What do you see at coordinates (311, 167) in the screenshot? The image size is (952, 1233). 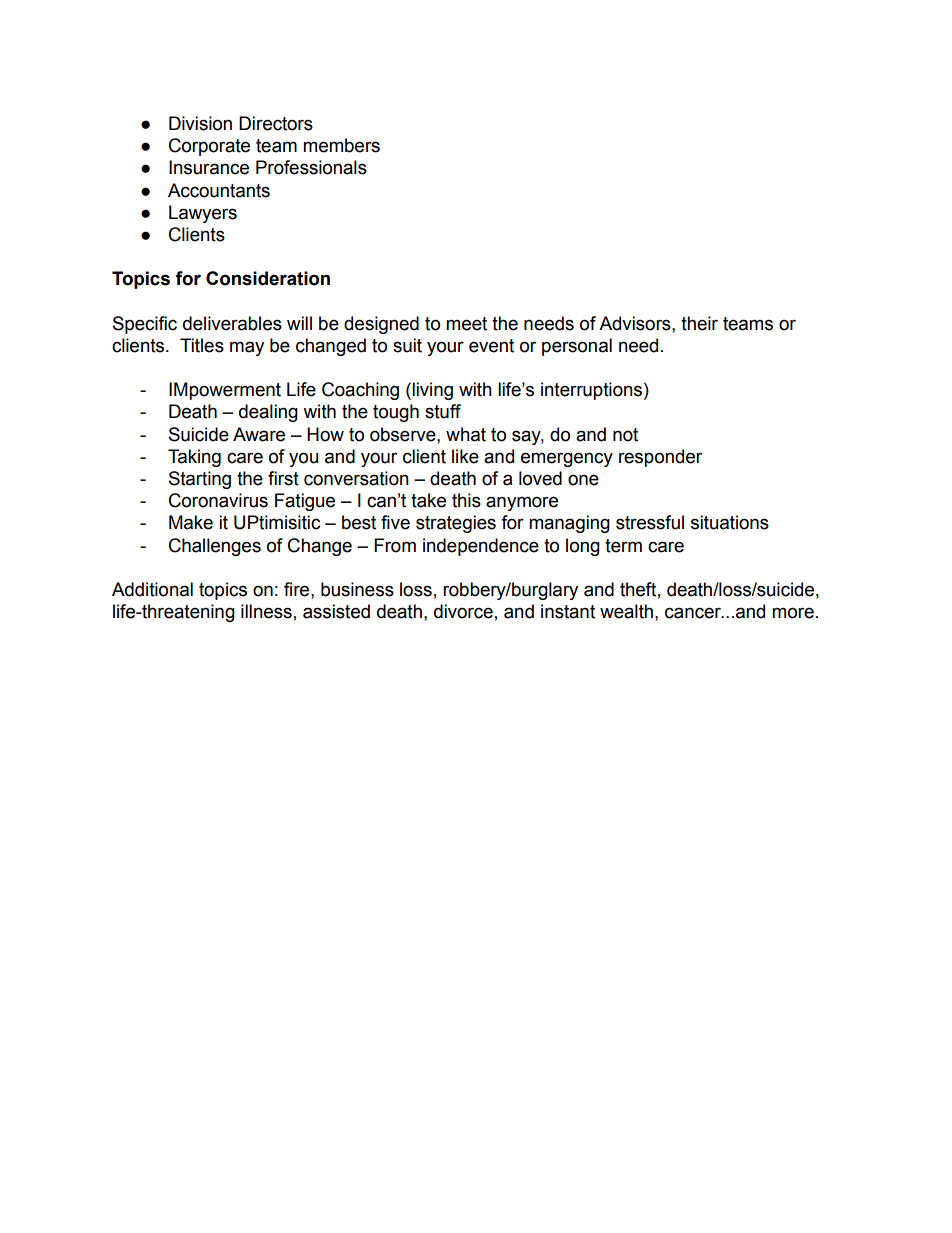 I see `Professionals` at bounding box center [311, 167].
